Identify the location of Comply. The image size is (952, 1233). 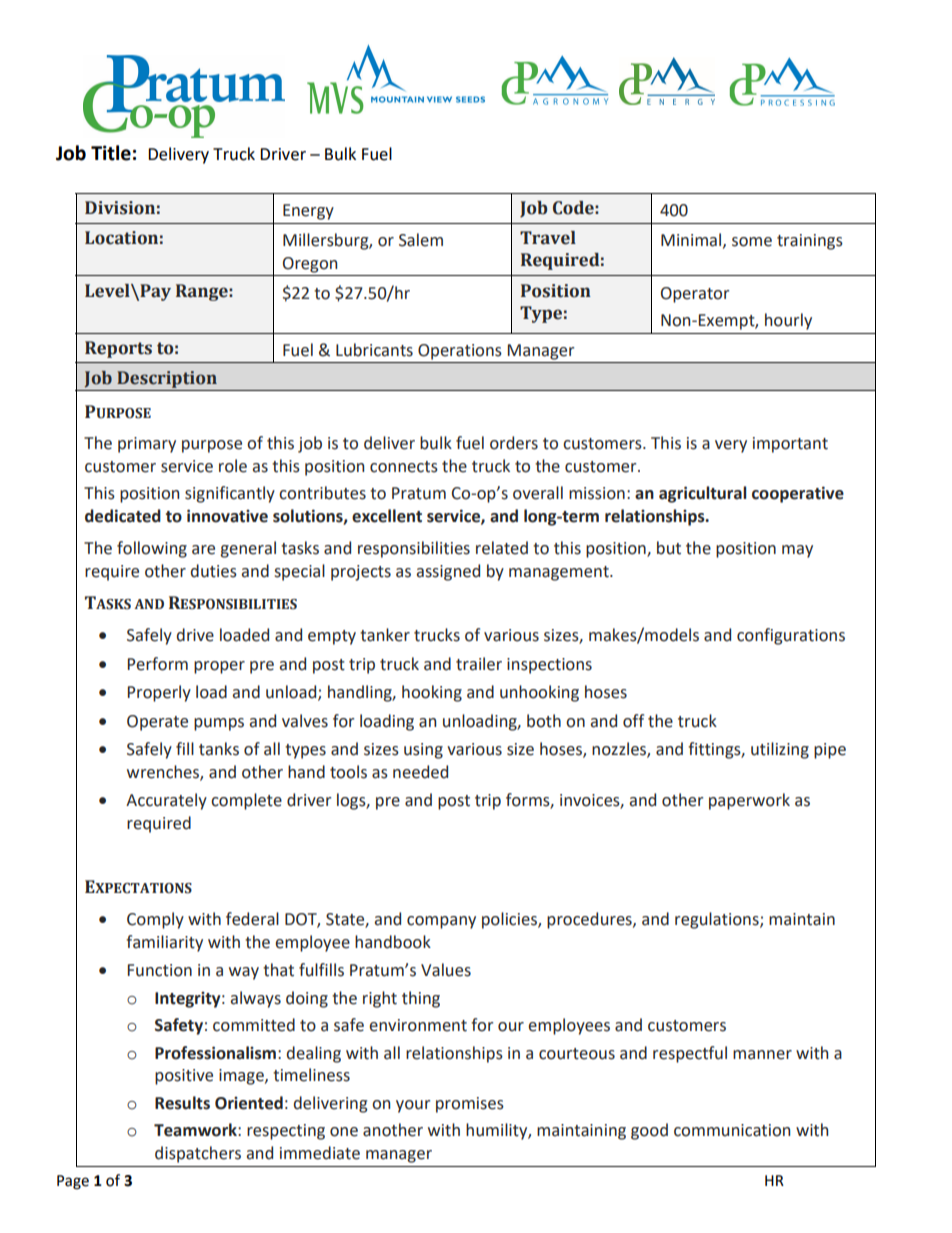
(155, 920).
